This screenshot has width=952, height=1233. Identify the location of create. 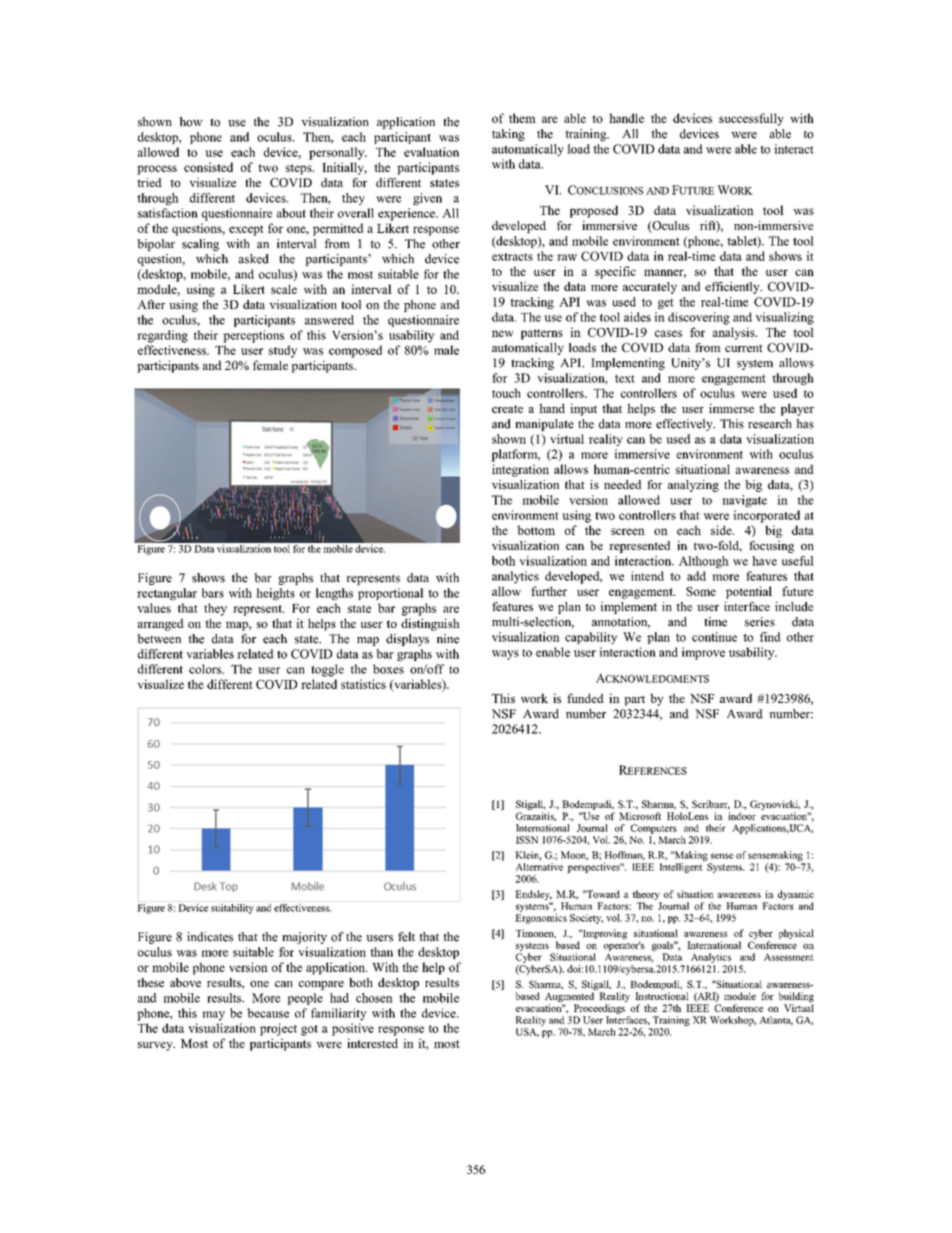
(507, 409).
